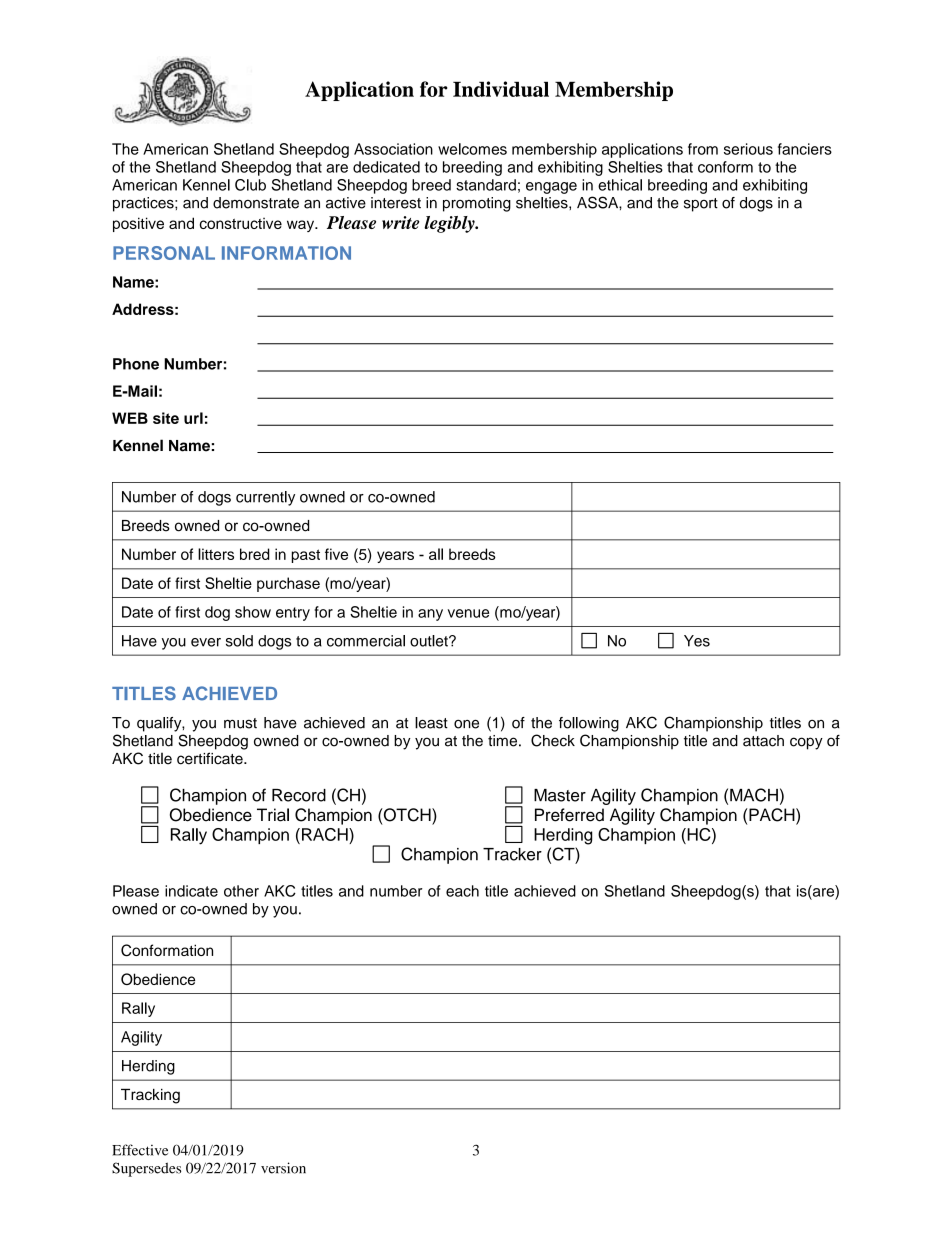 This image has width=952, height=1233. Describe the element at coordinates (468, 613) in the image. I see `venue` at that location.
